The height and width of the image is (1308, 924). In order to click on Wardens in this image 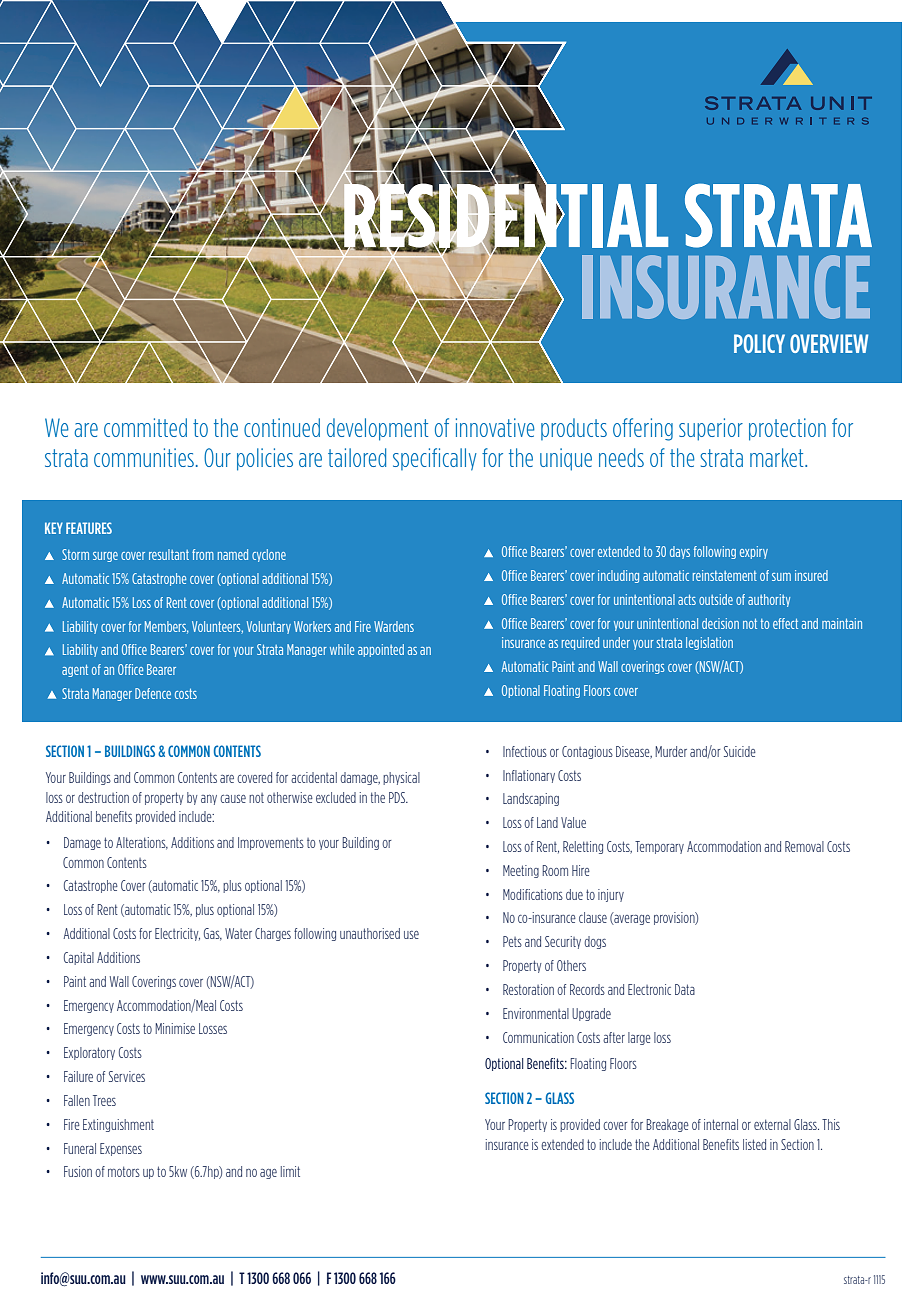, I will do `click(394, 626)`.
